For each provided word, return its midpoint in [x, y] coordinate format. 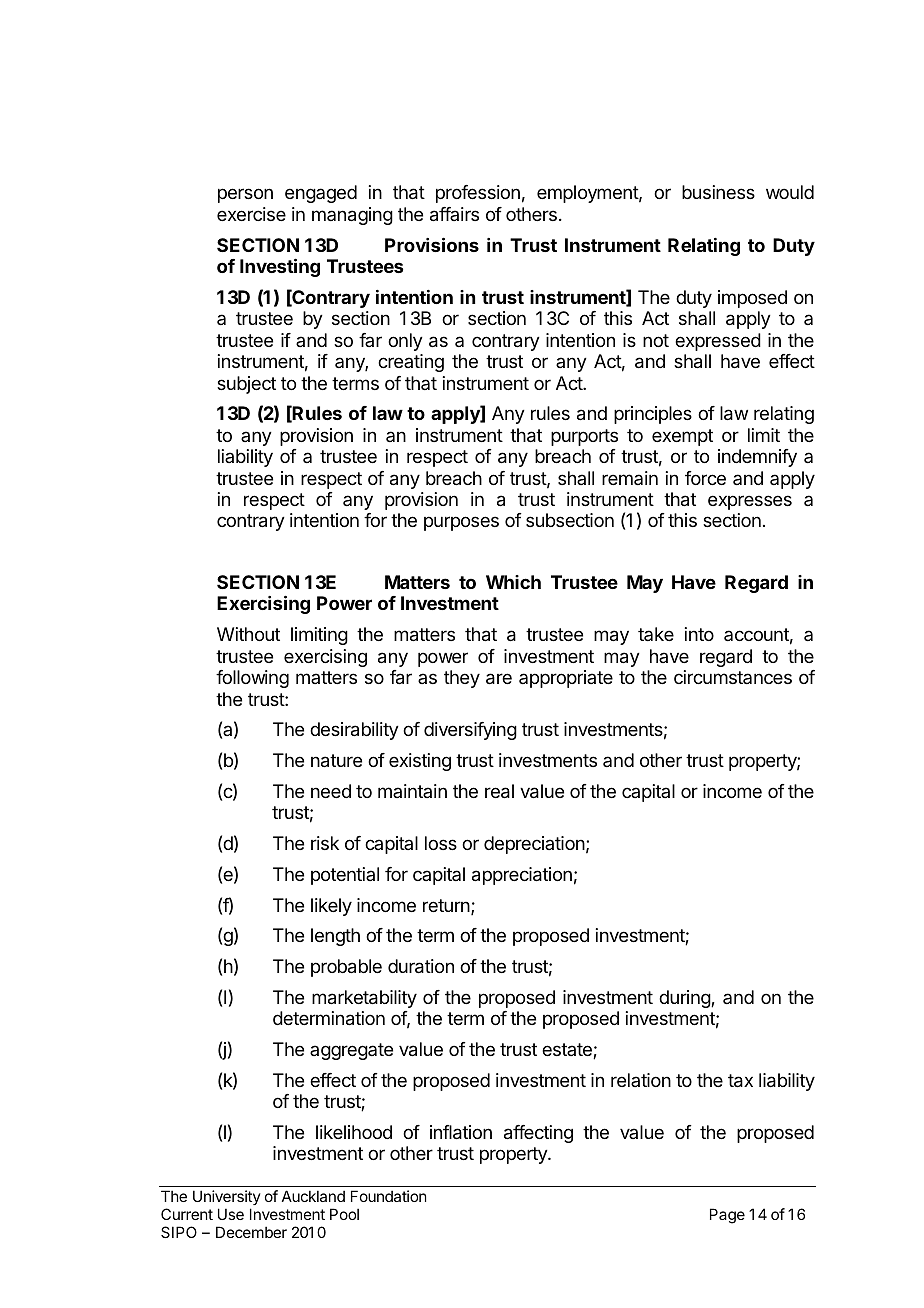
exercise [251, 214]
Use [231, 1214]
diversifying [470, 731]
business [718, 192]
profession [478, 194]
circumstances [733, 677]
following [252, 679]
